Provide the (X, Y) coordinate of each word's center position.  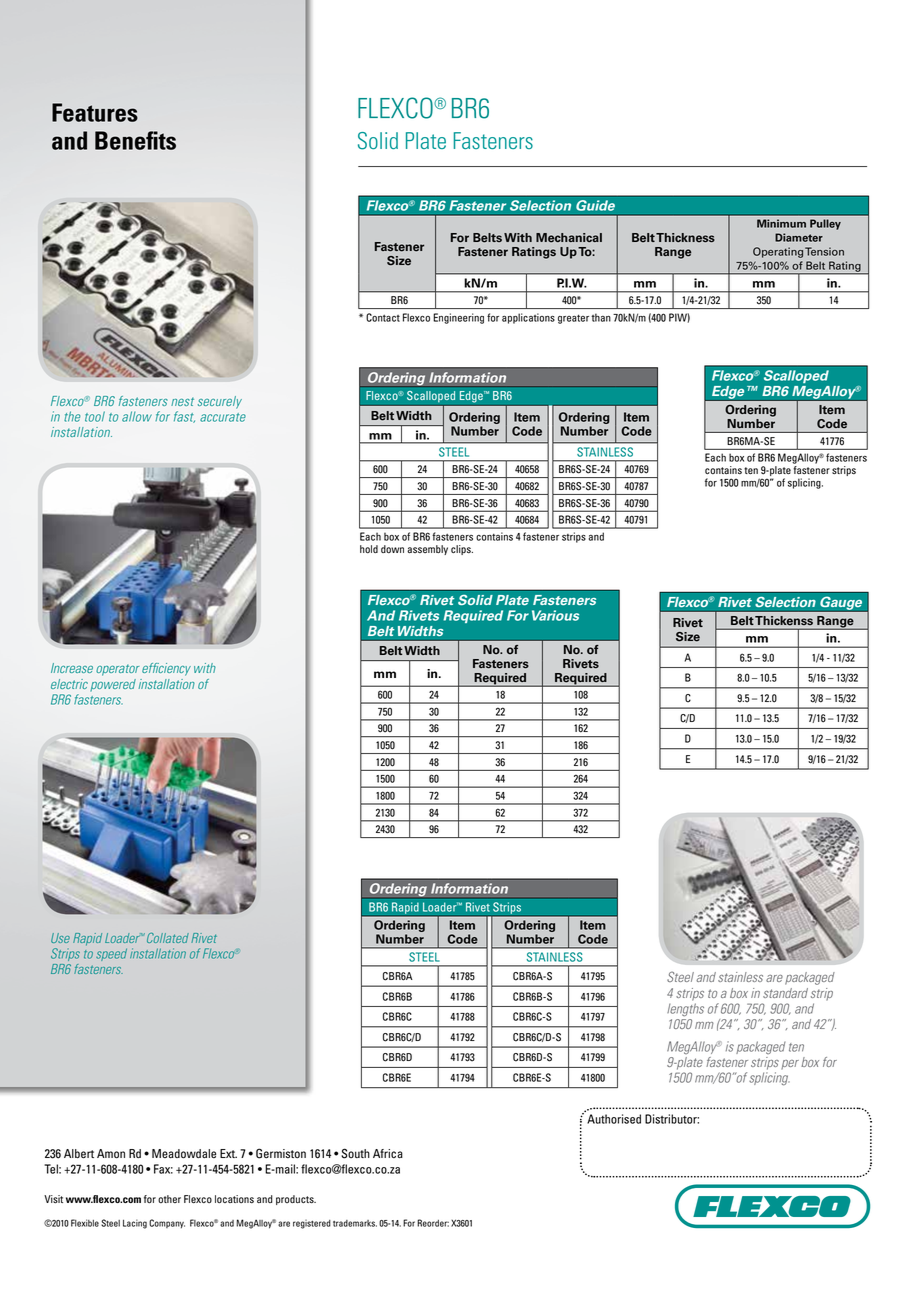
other (169, 1199)
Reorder (433, 1223)
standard (785, 993)
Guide (595, 205)
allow (137, 416)
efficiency (166, 669)
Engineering (458, 318)
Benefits (135, 140)
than (601, 317)
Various (555, 615)
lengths (685, 1010)
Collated (166, 938)
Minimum (781, 223)
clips (462, 550)
